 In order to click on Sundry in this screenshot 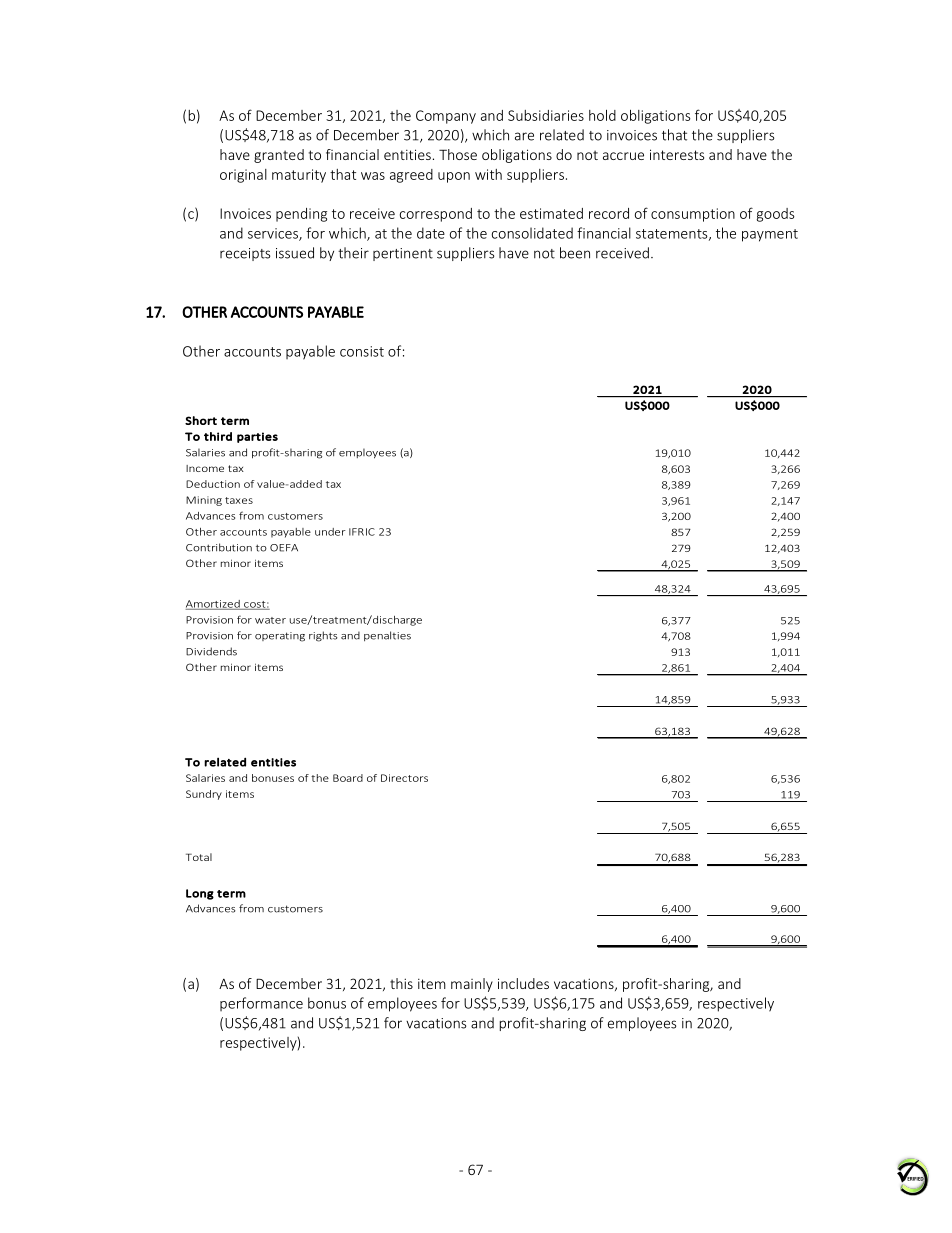, I will do `click(204, 795)`.
